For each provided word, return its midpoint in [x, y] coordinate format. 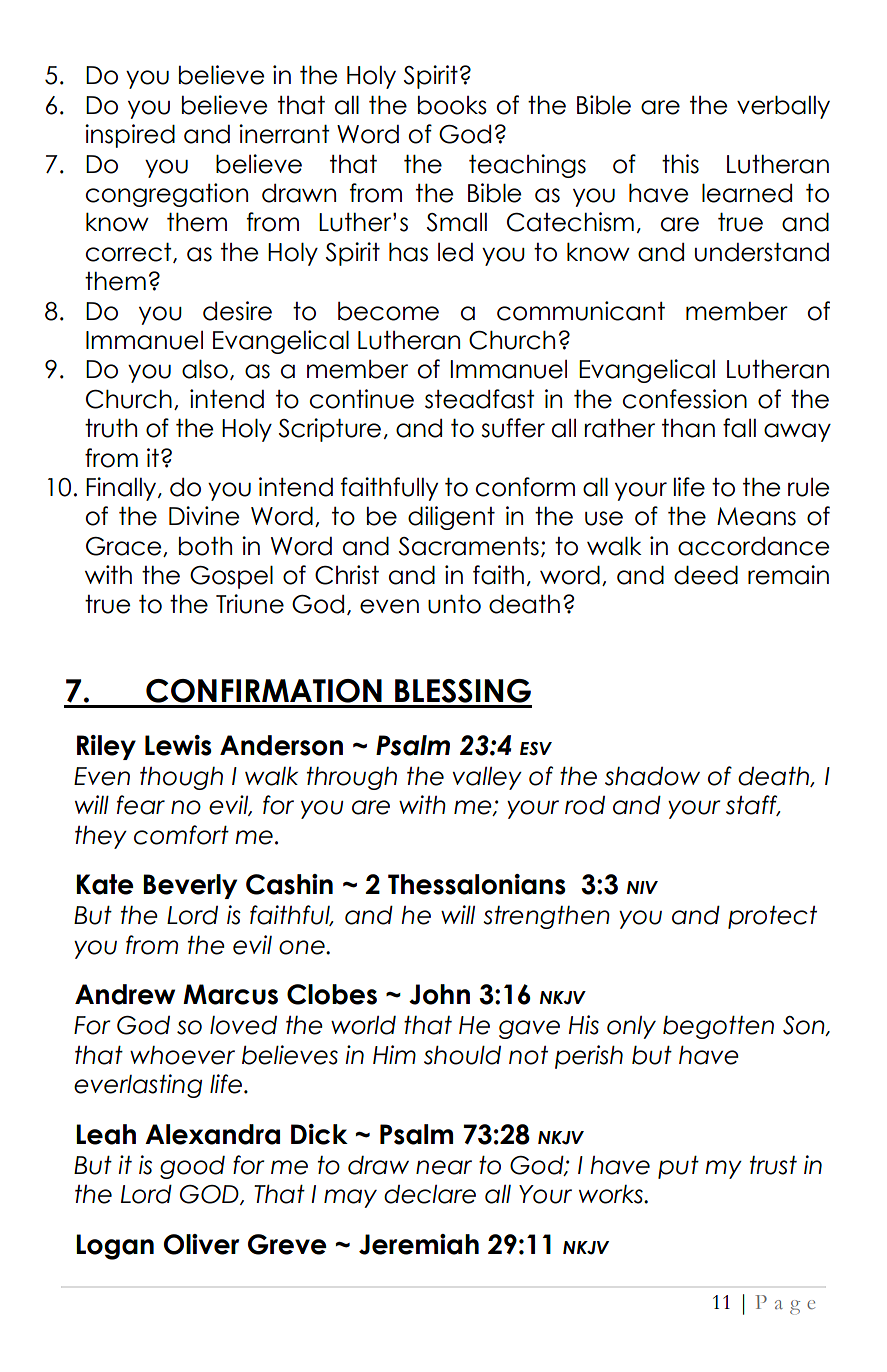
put [678, 1167]
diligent [451, 518]
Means [756, 516]
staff [753, 805]
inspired [130, 136]
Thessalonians [477, 884]
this [680, 164]
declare [430, 1194]
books [452, 105]
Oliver [201, 1244]
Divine [204, 516]
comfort [181, 835]
